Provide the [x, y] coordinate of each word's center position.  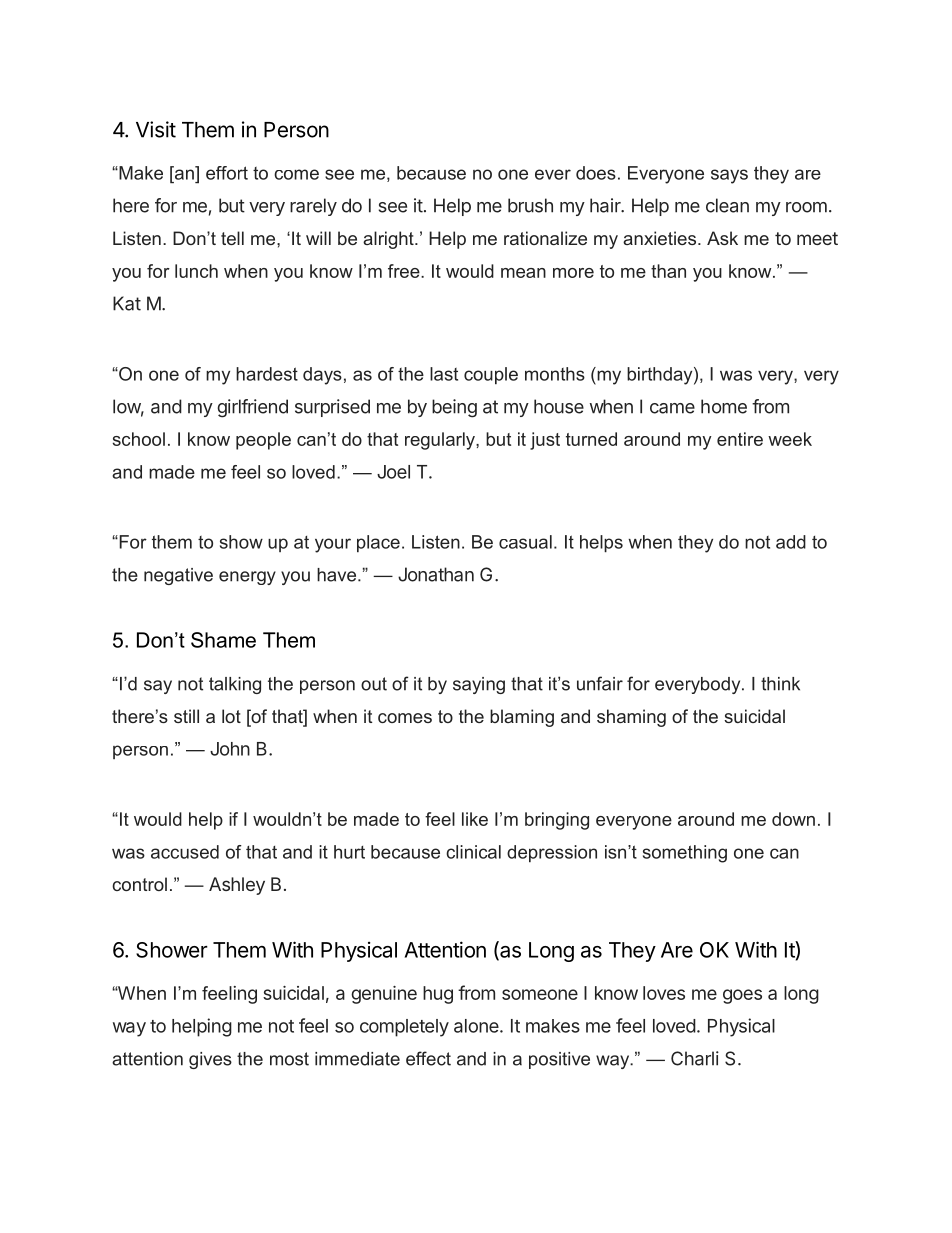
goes [742, 996]
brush [530, 205]
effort [227, 173]
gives [210, 1060]
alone [477, 1026]
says [729, 176]
